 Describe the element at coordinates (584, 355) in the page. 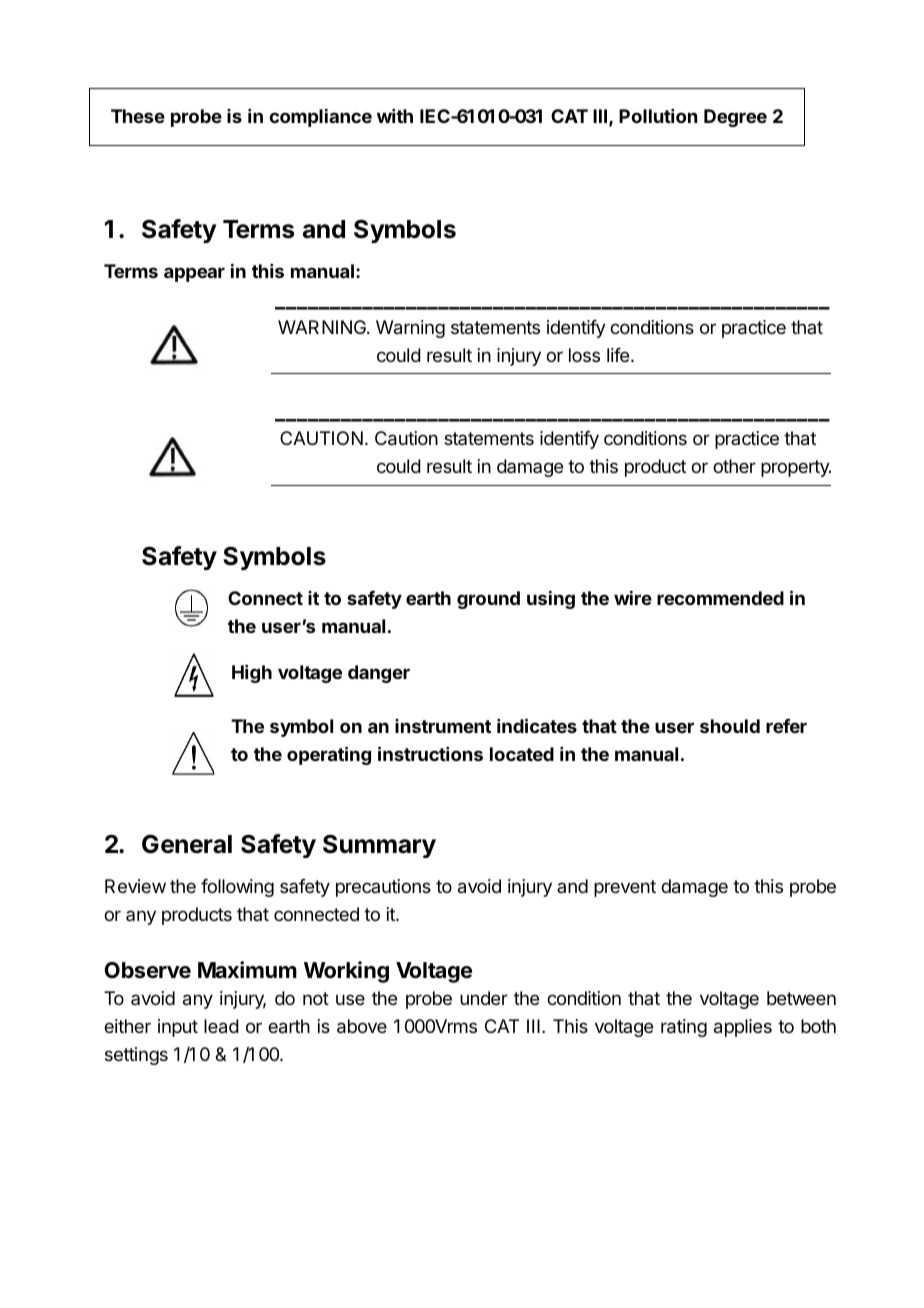

I see `loss` at that location.
